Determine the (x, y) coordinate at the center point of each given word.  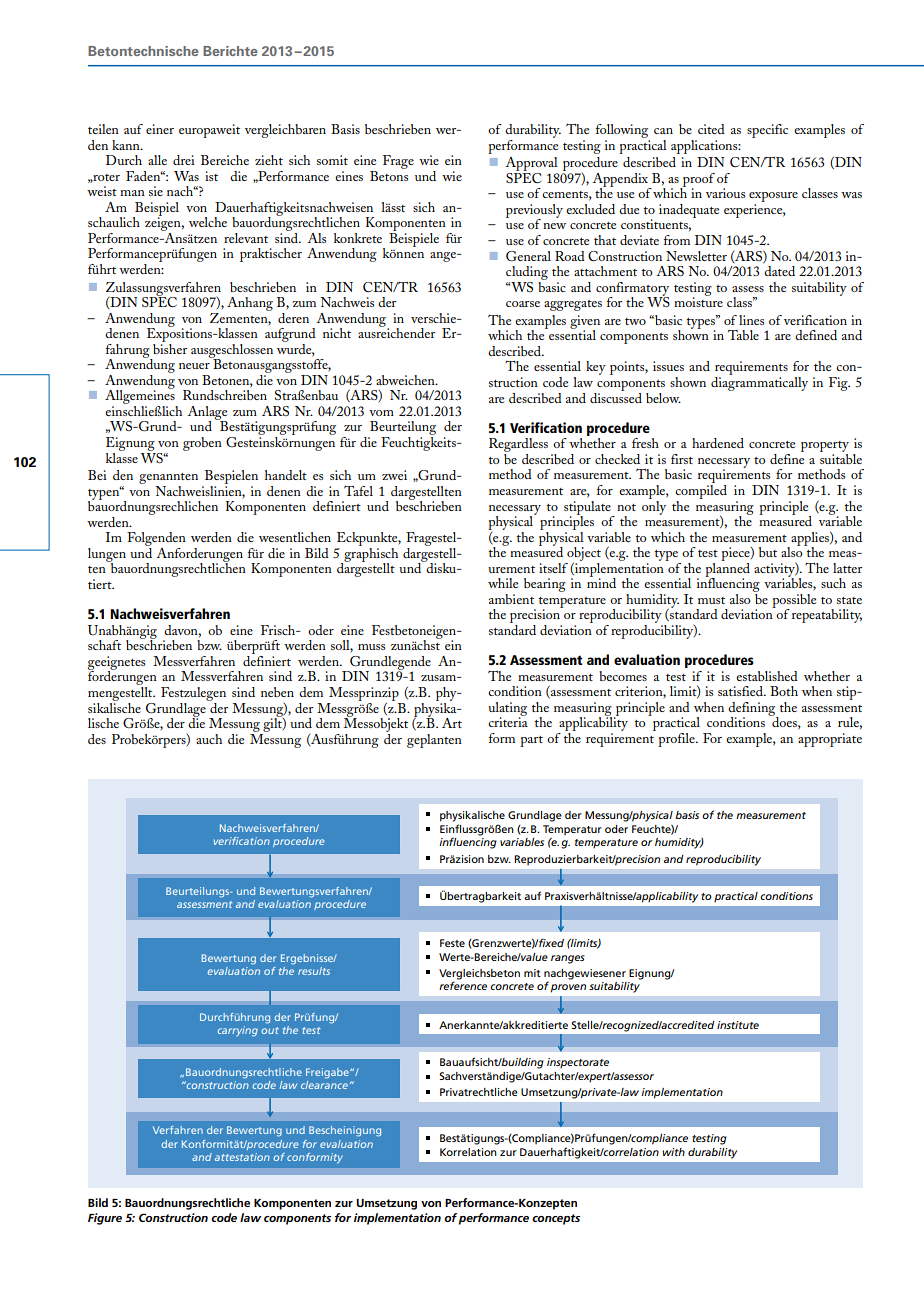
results (314, 971)
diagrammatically (759, 382)
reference (463, 984)
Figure (105, 1219)
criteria (508, 721)
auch (209, 739)
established (767, 676)
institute (738, 1025)
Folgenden (156, 540)
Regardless (518, 446)
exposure (773, 198)
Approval (531, 165)
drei (184, 160)
